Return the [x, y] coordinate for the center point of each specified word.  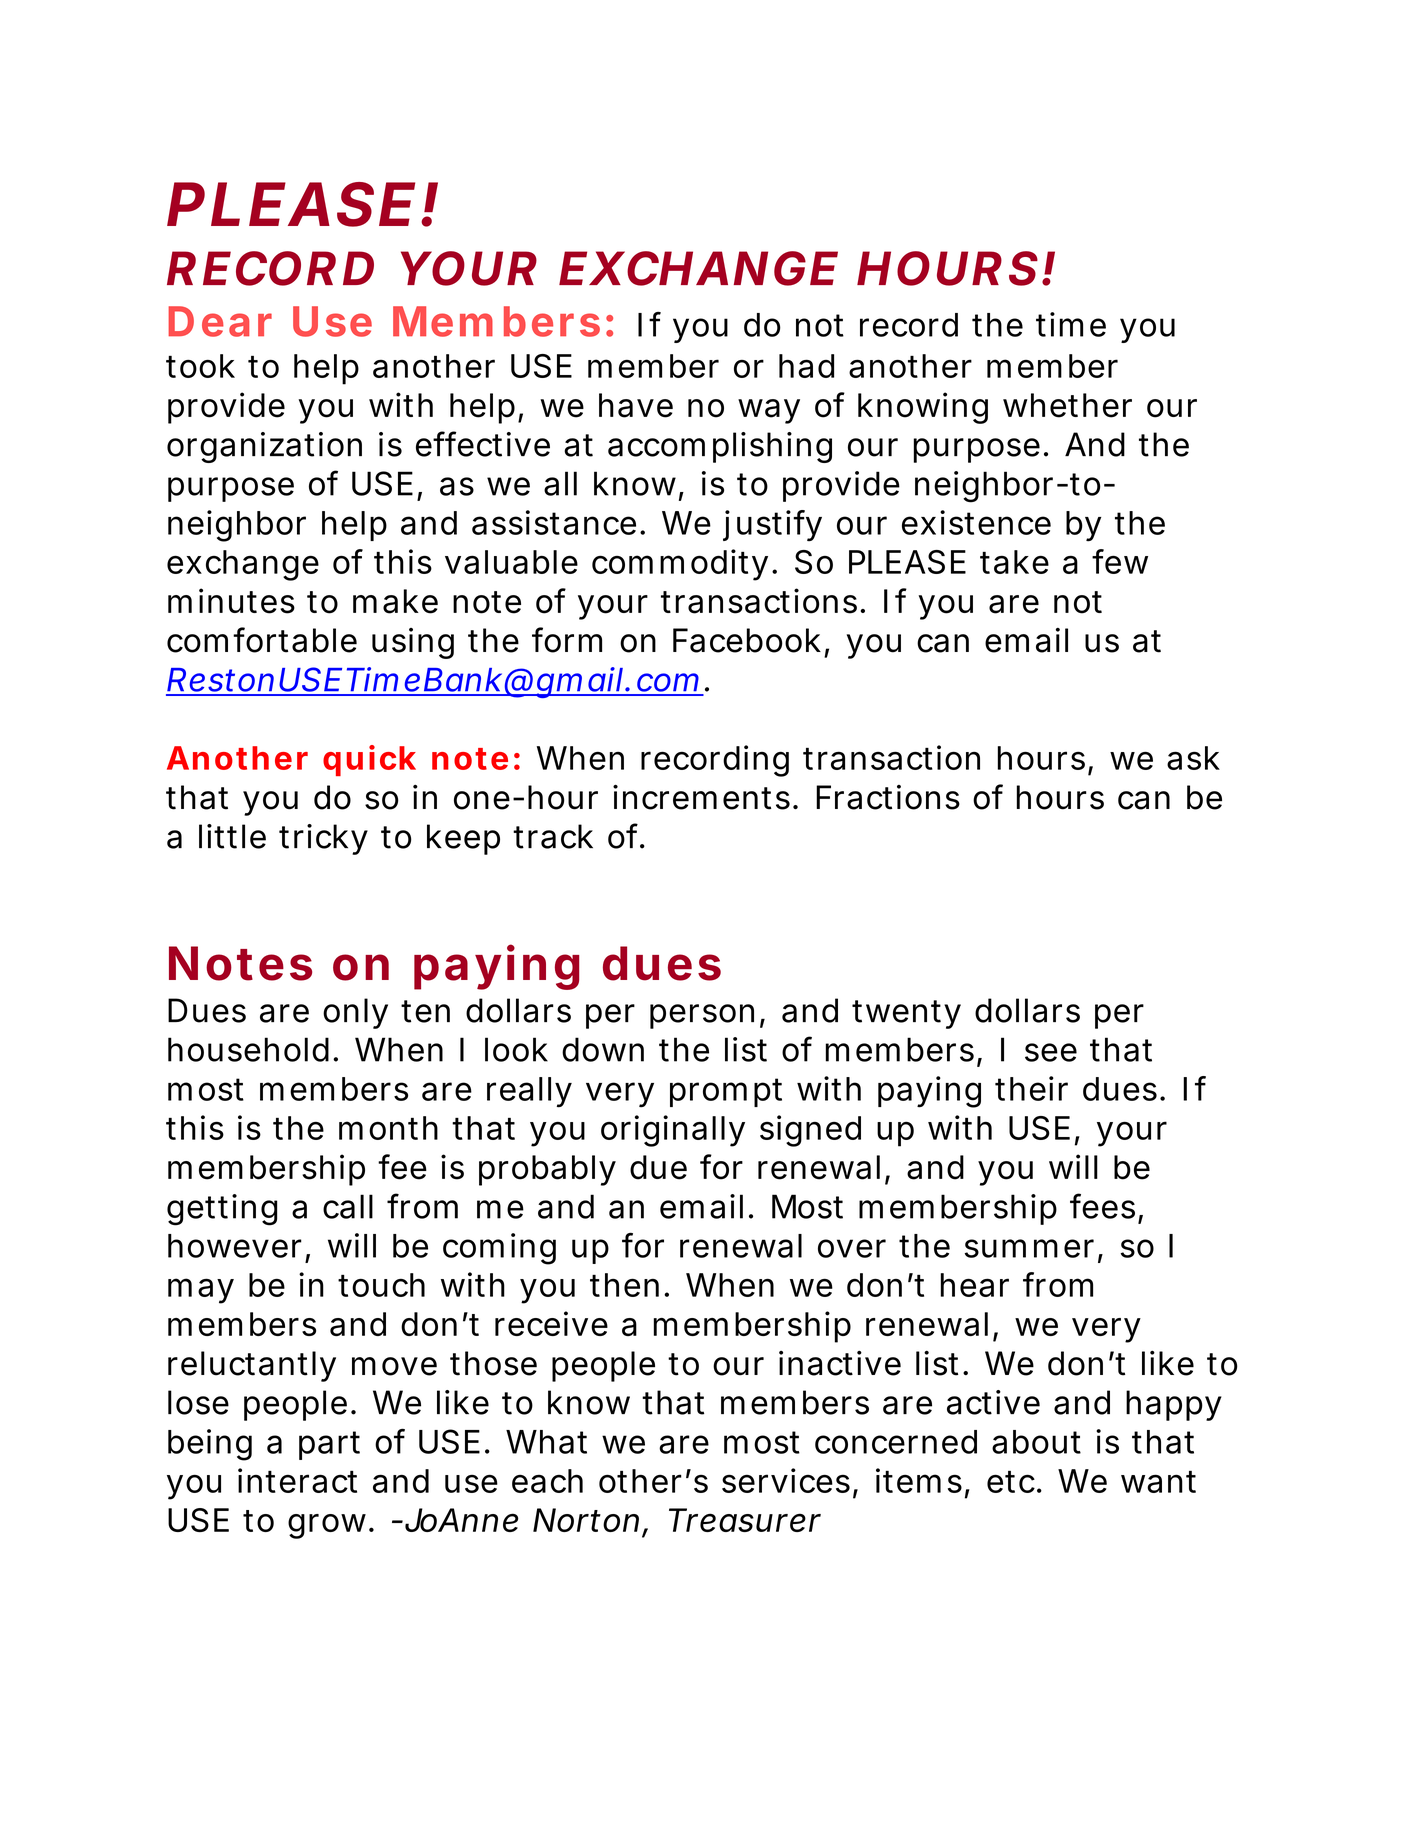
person [702, 1016]
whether [1067, 405]
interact [297, 1480]
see [1051, 1052]
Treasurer [745, 1520]
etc [1011, 1482]
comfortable [262, 640]
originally [673, 1131]
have [636, 405]
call [348, 1206]
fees [1102, 1206]
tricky [323, 839]
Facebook [747, 640]
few [1120, 561]
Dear [220, 321]
